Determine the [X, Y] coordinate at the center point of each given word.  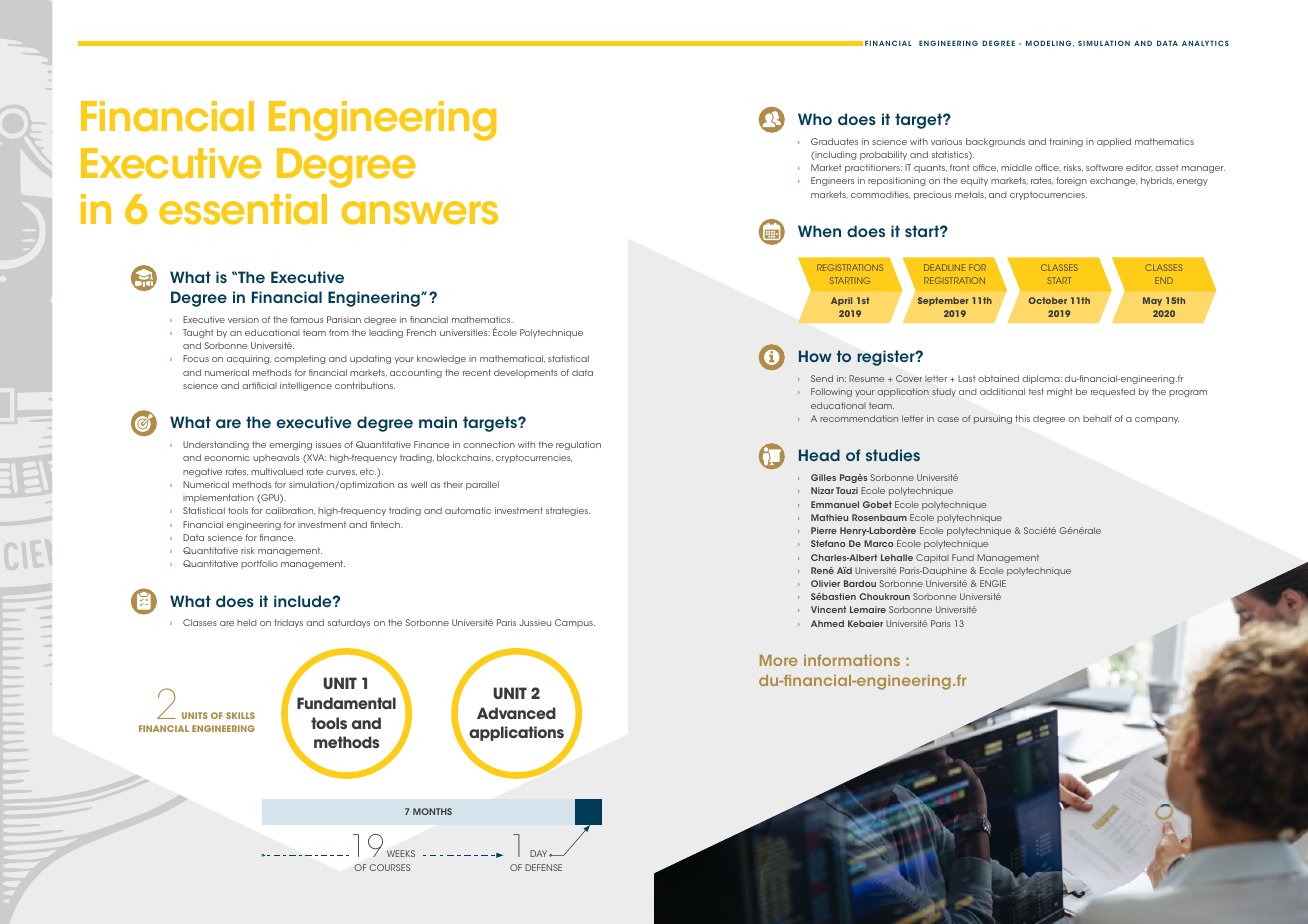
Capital [932, 558]
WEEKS [401, 853]
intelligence [306, 386]
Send [822, 378]
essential [243, 209]
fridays [288, 623]
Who [815, 119]
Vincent [828, 609]
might [1060, 392]
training [1066, 142]
